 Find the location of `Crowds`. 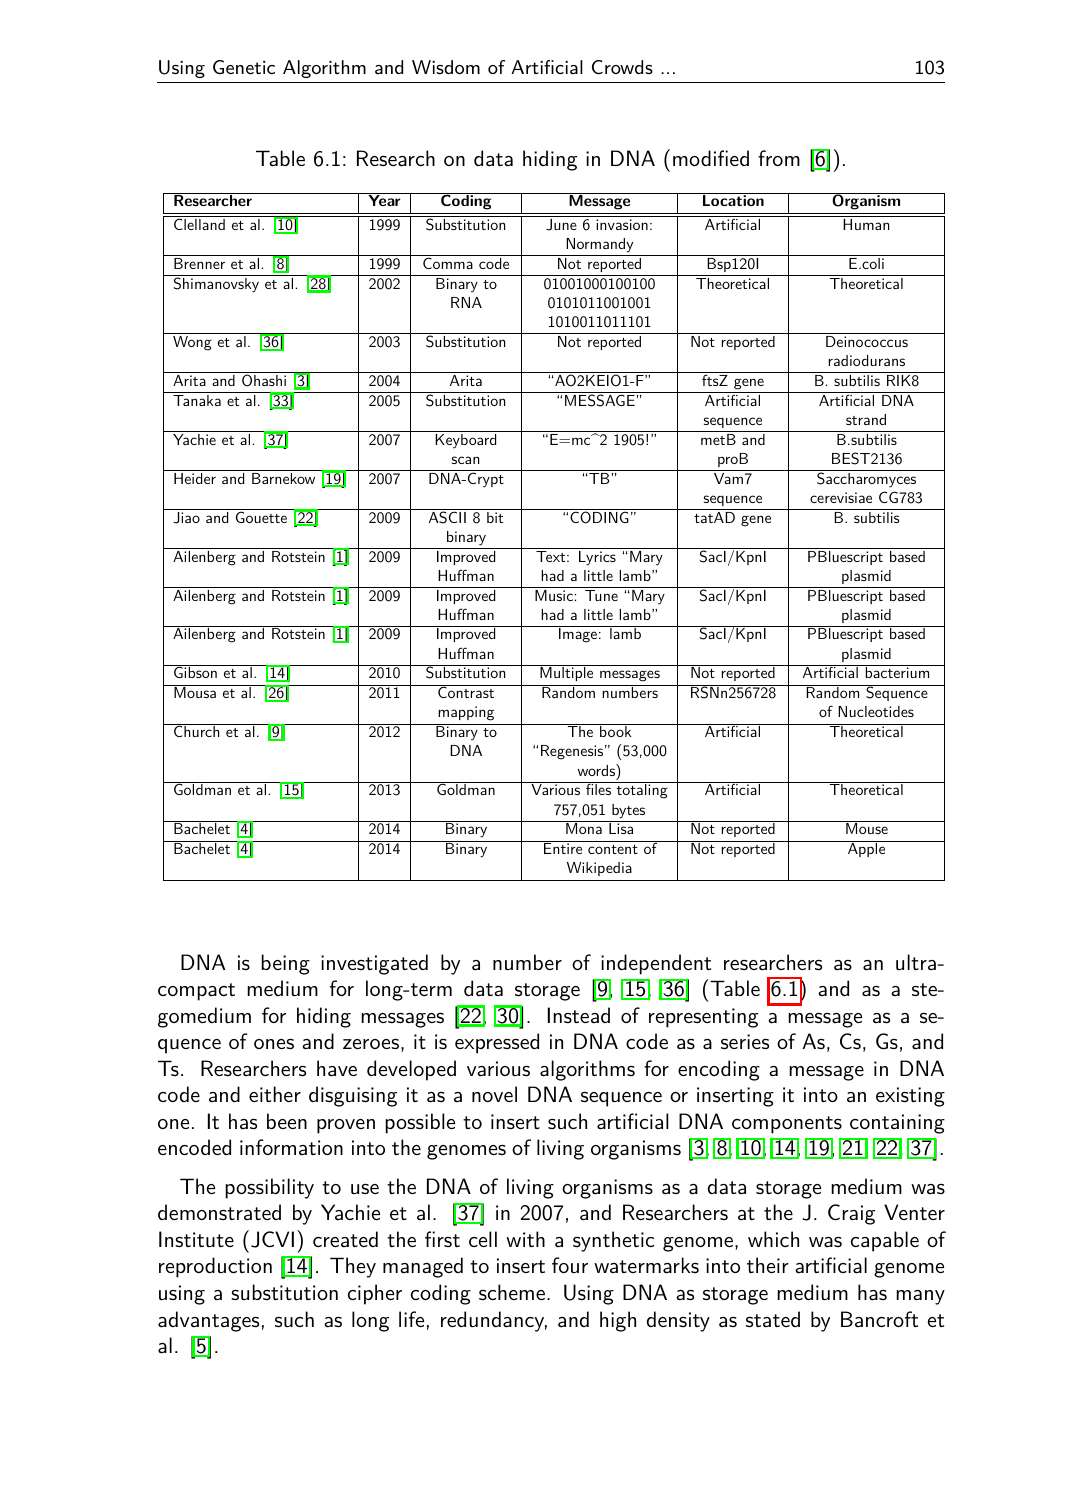

Crowds is located at coordinates (622, 67).
